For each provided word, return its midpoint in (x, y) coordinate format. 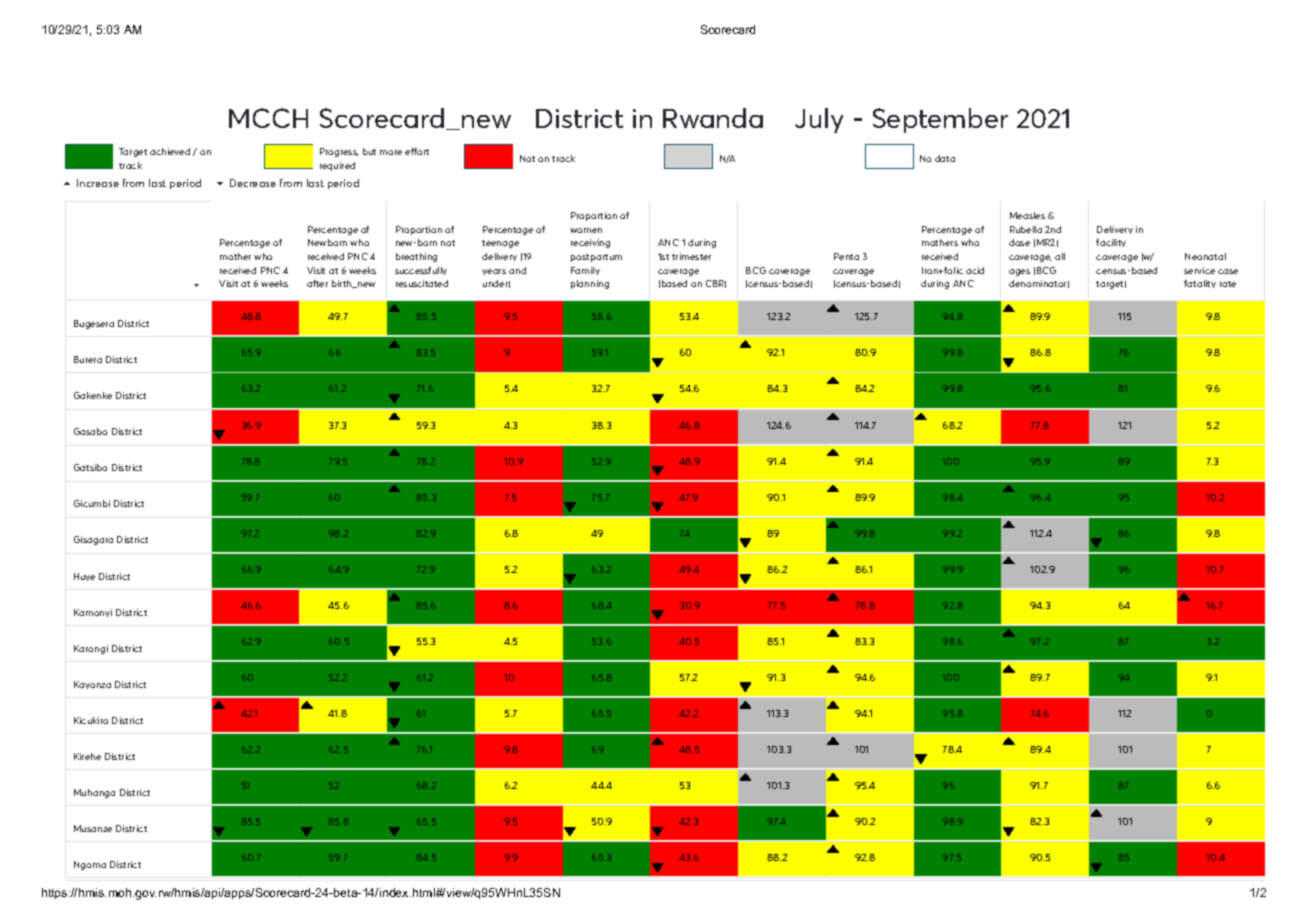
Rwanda (713, 118)
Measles (1027, 215)
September (940, 120)
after (317, 283)
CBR (716, 284)
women (586, 230)
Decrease (253, 183)
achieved (170, 151)
